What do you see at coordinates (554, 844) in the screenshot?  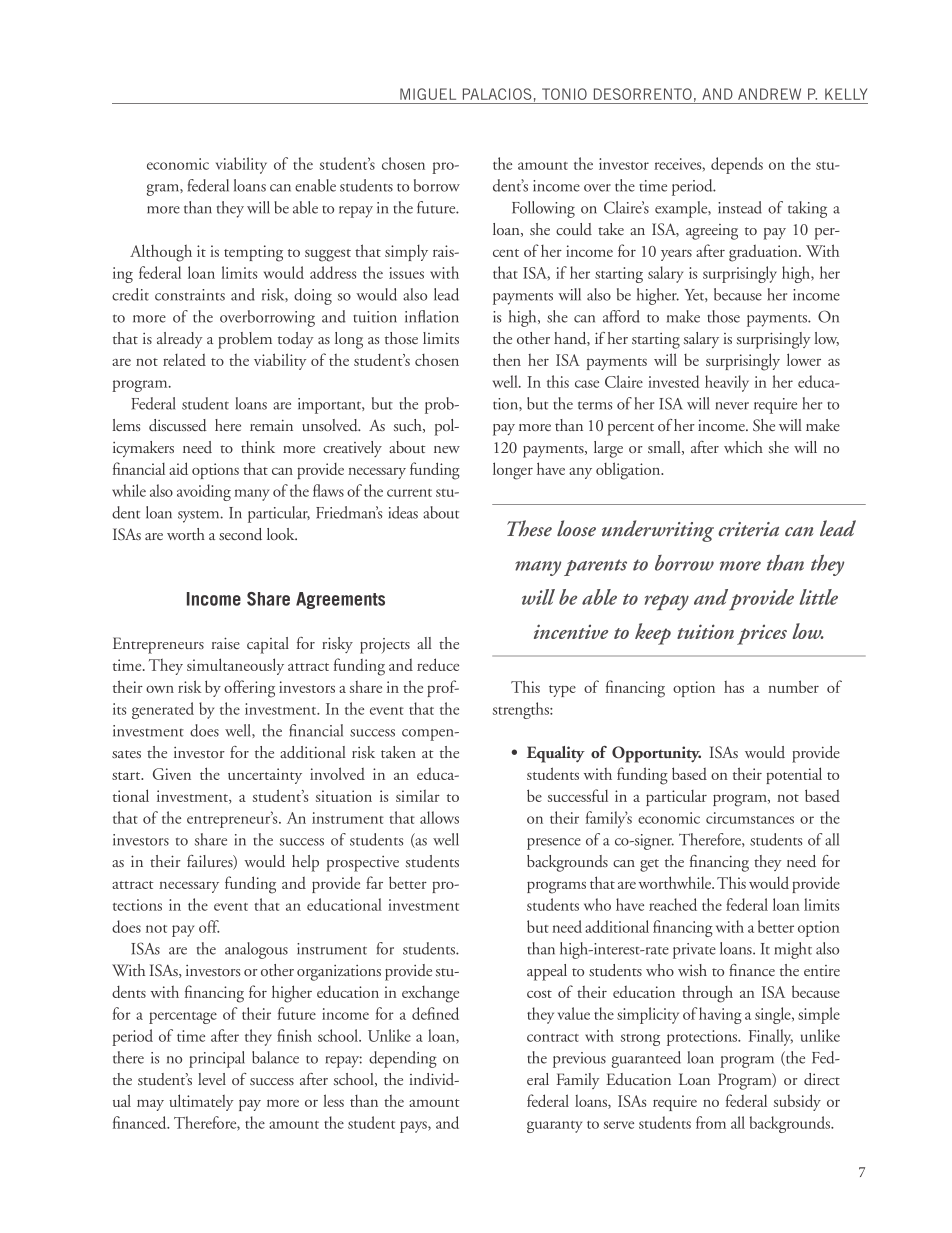 I see `presence` at bounding box center [554, 844].
